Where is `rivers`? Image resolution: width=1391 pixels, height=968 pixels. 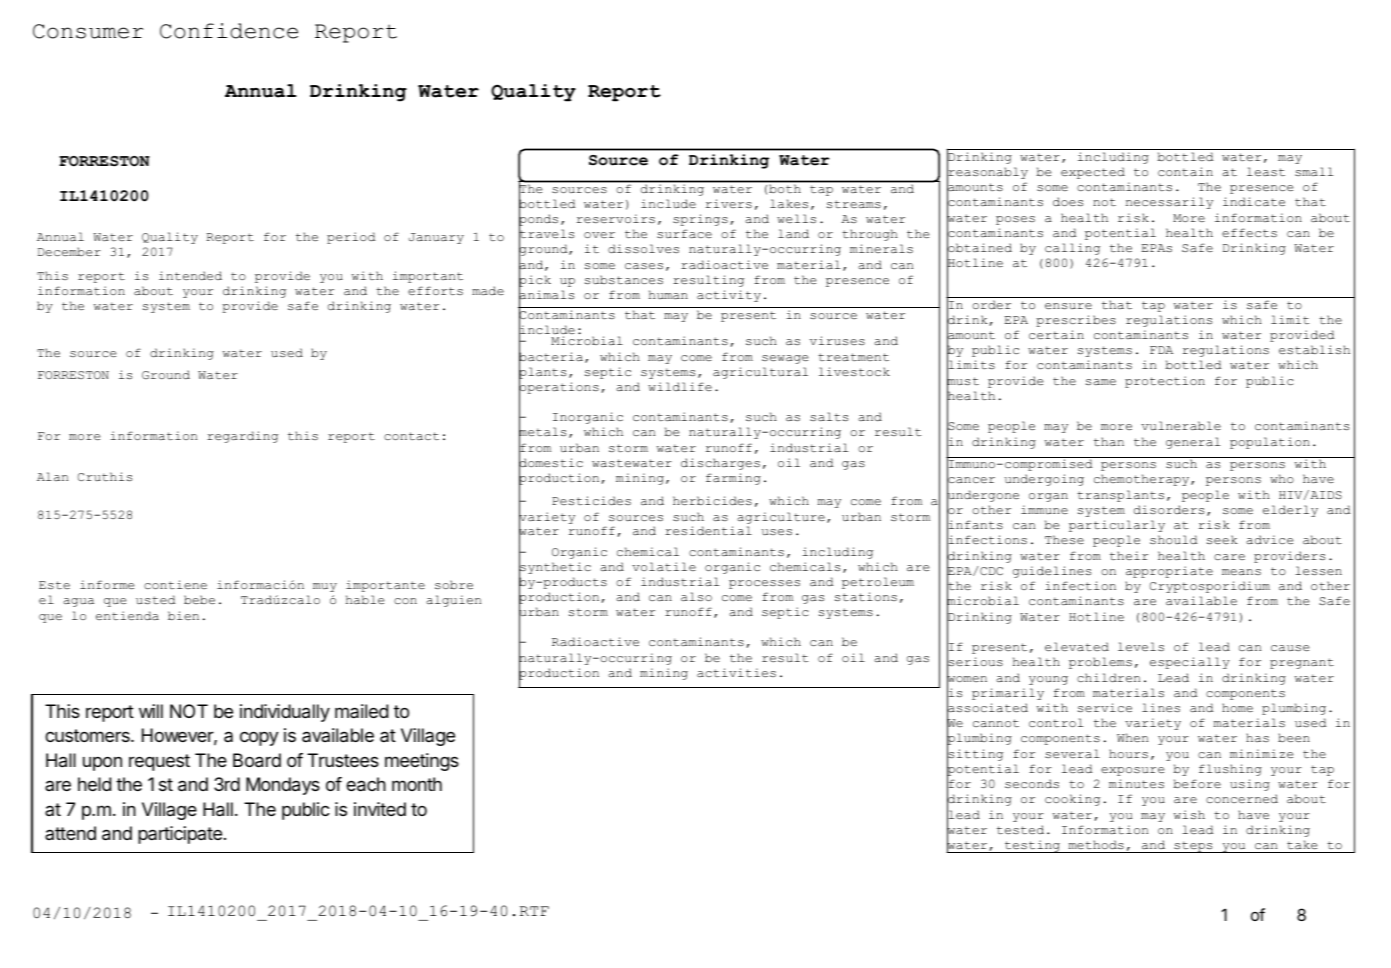
rivers is located at coordinates (729, 203).
